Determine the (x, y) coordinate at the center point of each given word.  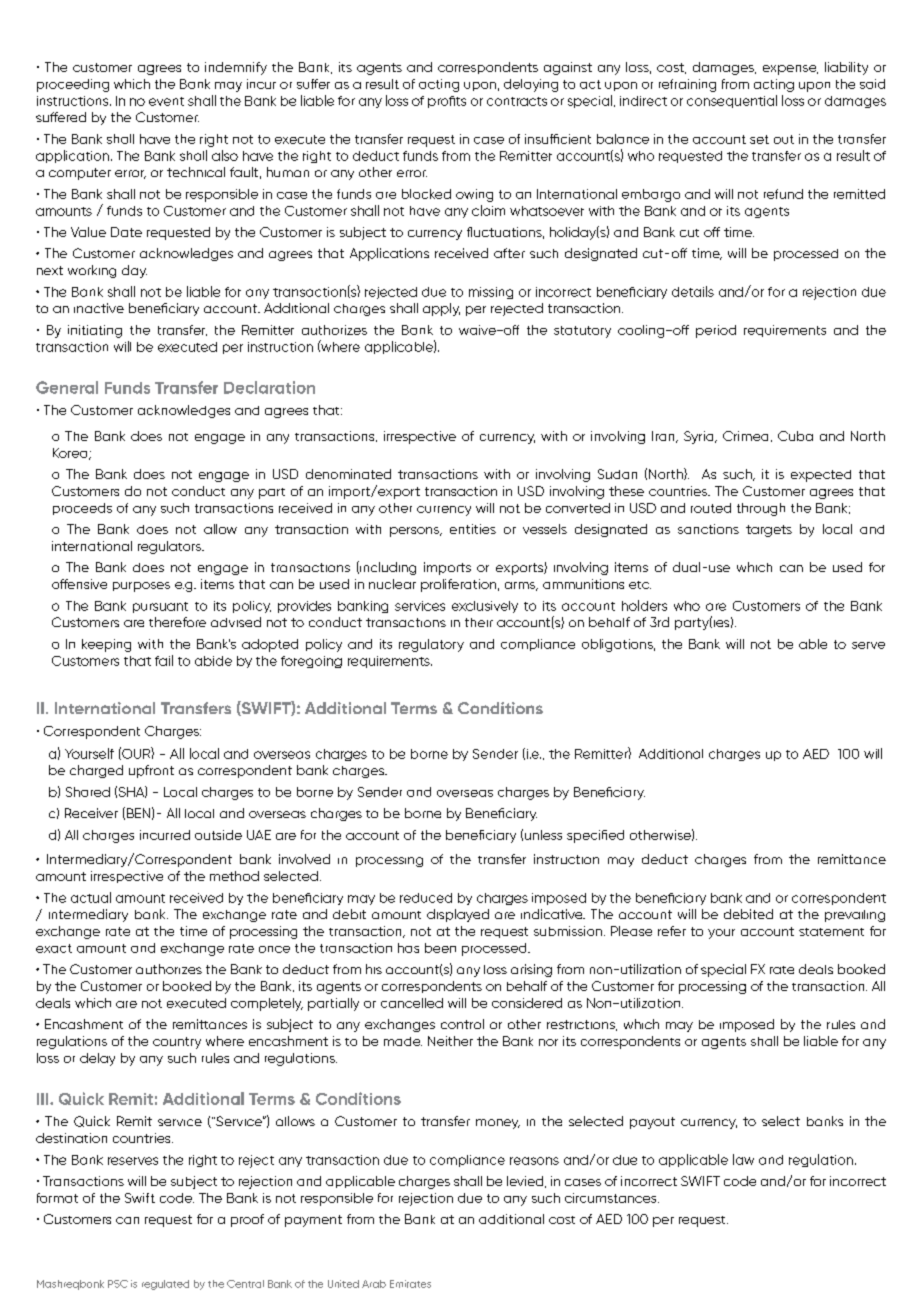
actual (91, 897)
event (166, 101)
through (761, 509)
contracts (517, 101)
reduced (426, 898)
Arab (374, 1284)
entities (473, 529)
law (743, 1159)
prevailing (855, 916)
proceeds (82, 509)
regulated (165, 1285)
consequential (732, 101)
